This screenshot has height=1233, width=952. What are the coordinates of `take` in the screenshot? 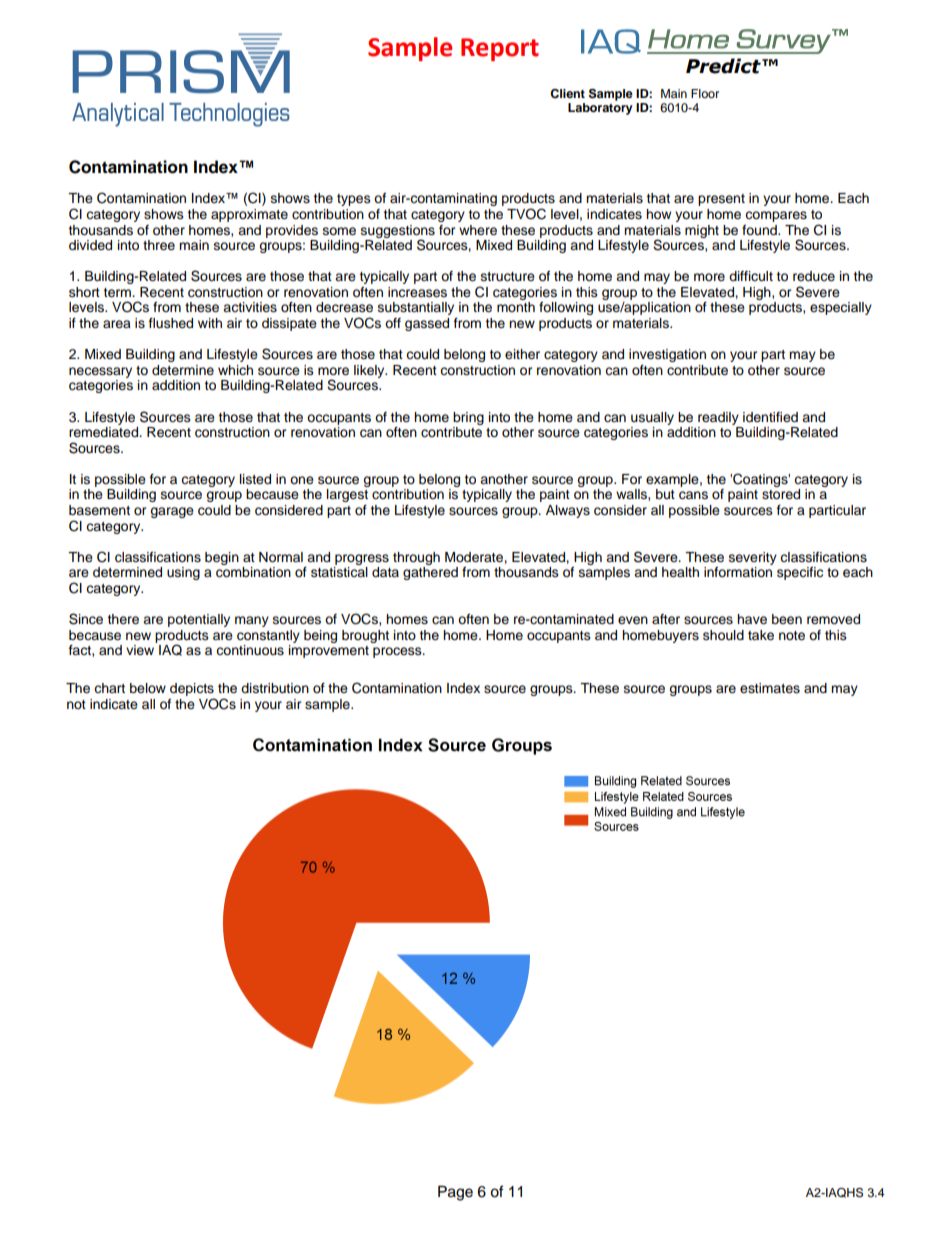 It's located at (761, 635).
